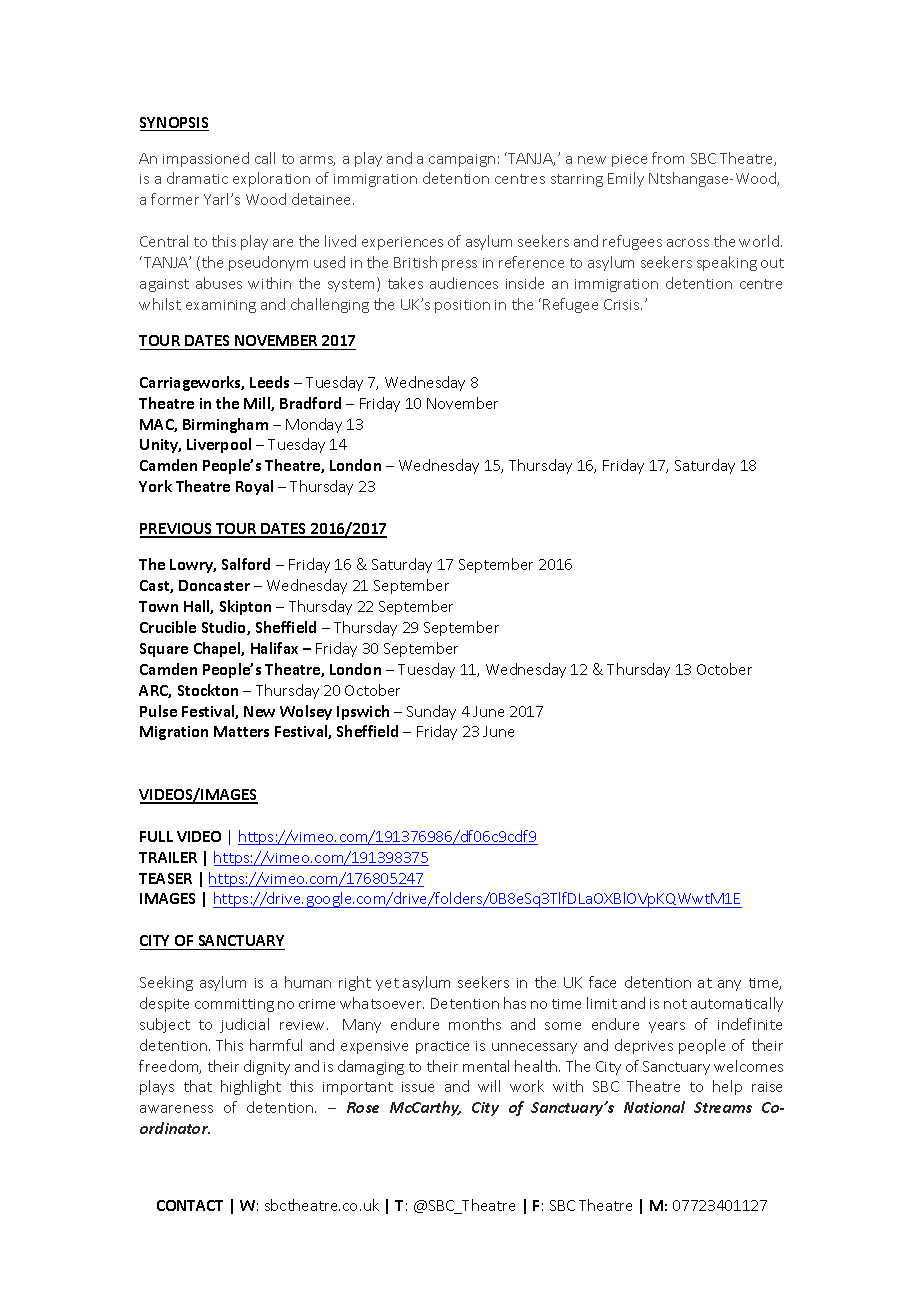 The image size is (924, 1309). Describe the element at coordinates (206, 159) in the page. I see `impassioned` at that location.
